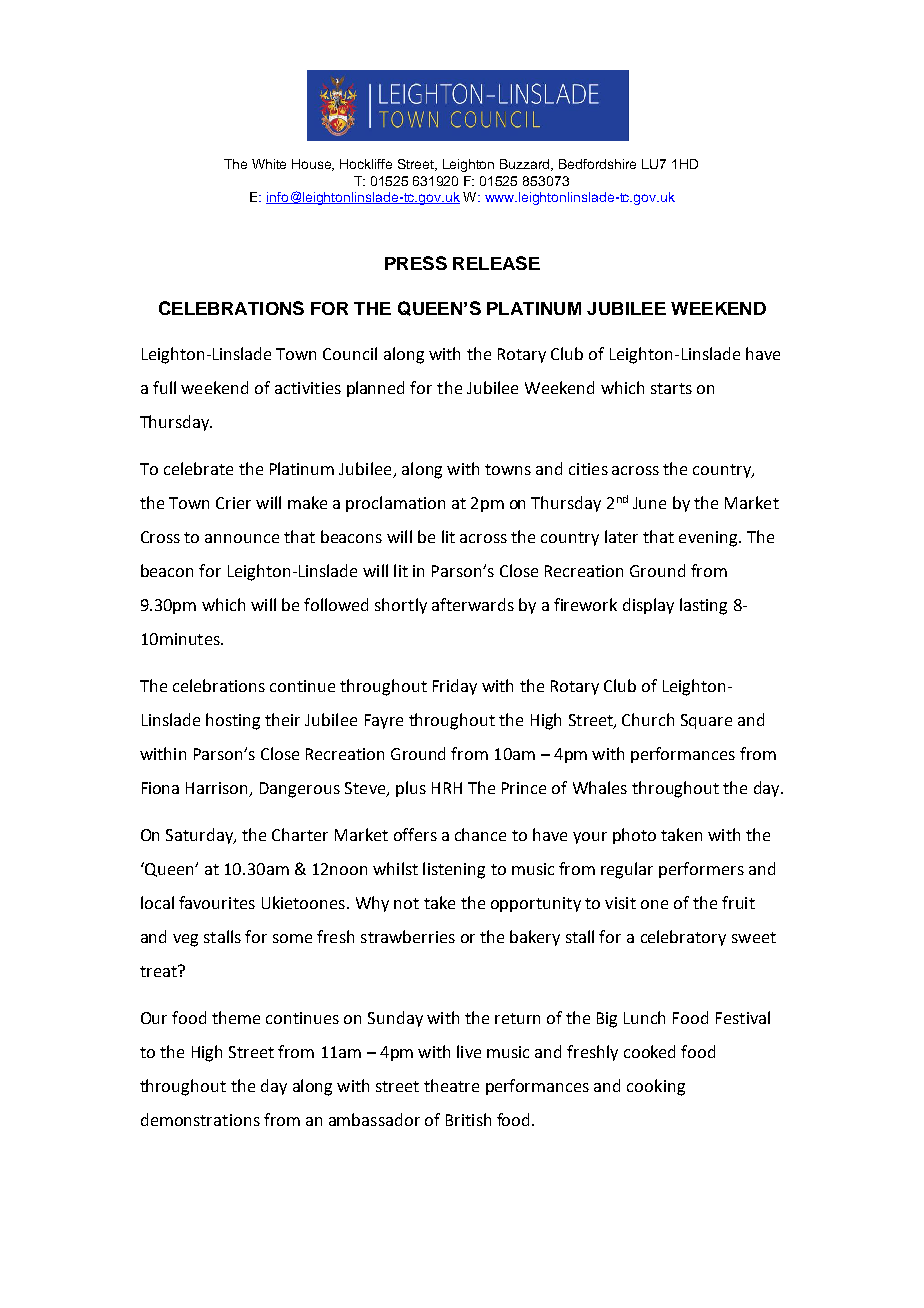  I want to click on White, so click(269, 164).
